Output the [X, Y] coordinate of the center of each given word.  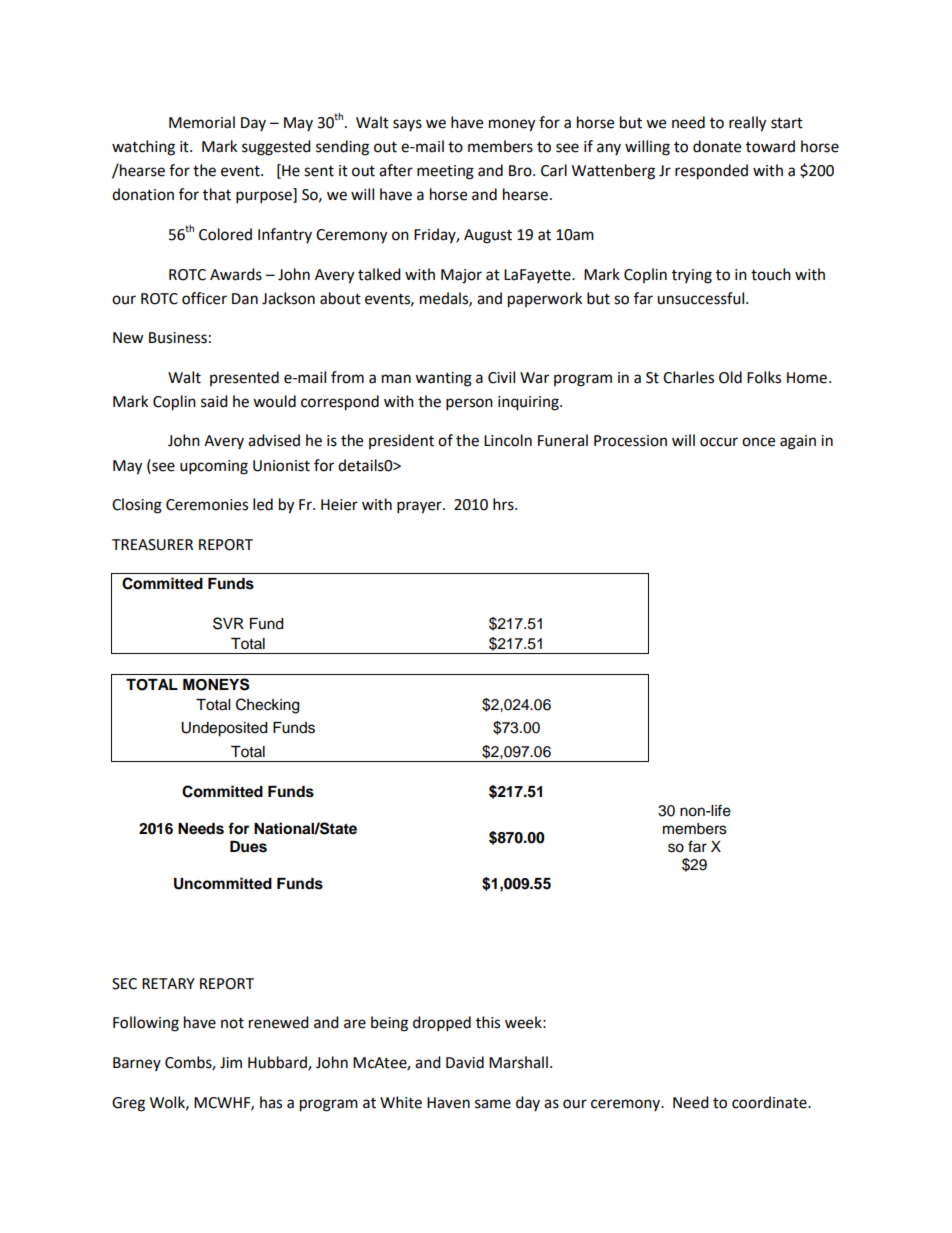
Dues [248, 847]
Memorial [202, 122]
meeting [445, 172]
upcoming [214, 467]
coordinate [770, 1102]
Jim [231, 1063]
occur [719, 442]
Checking [267, 706]
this [488, 1022]
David [465, 1062]
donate [717, 146]
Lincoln [508, 440]
